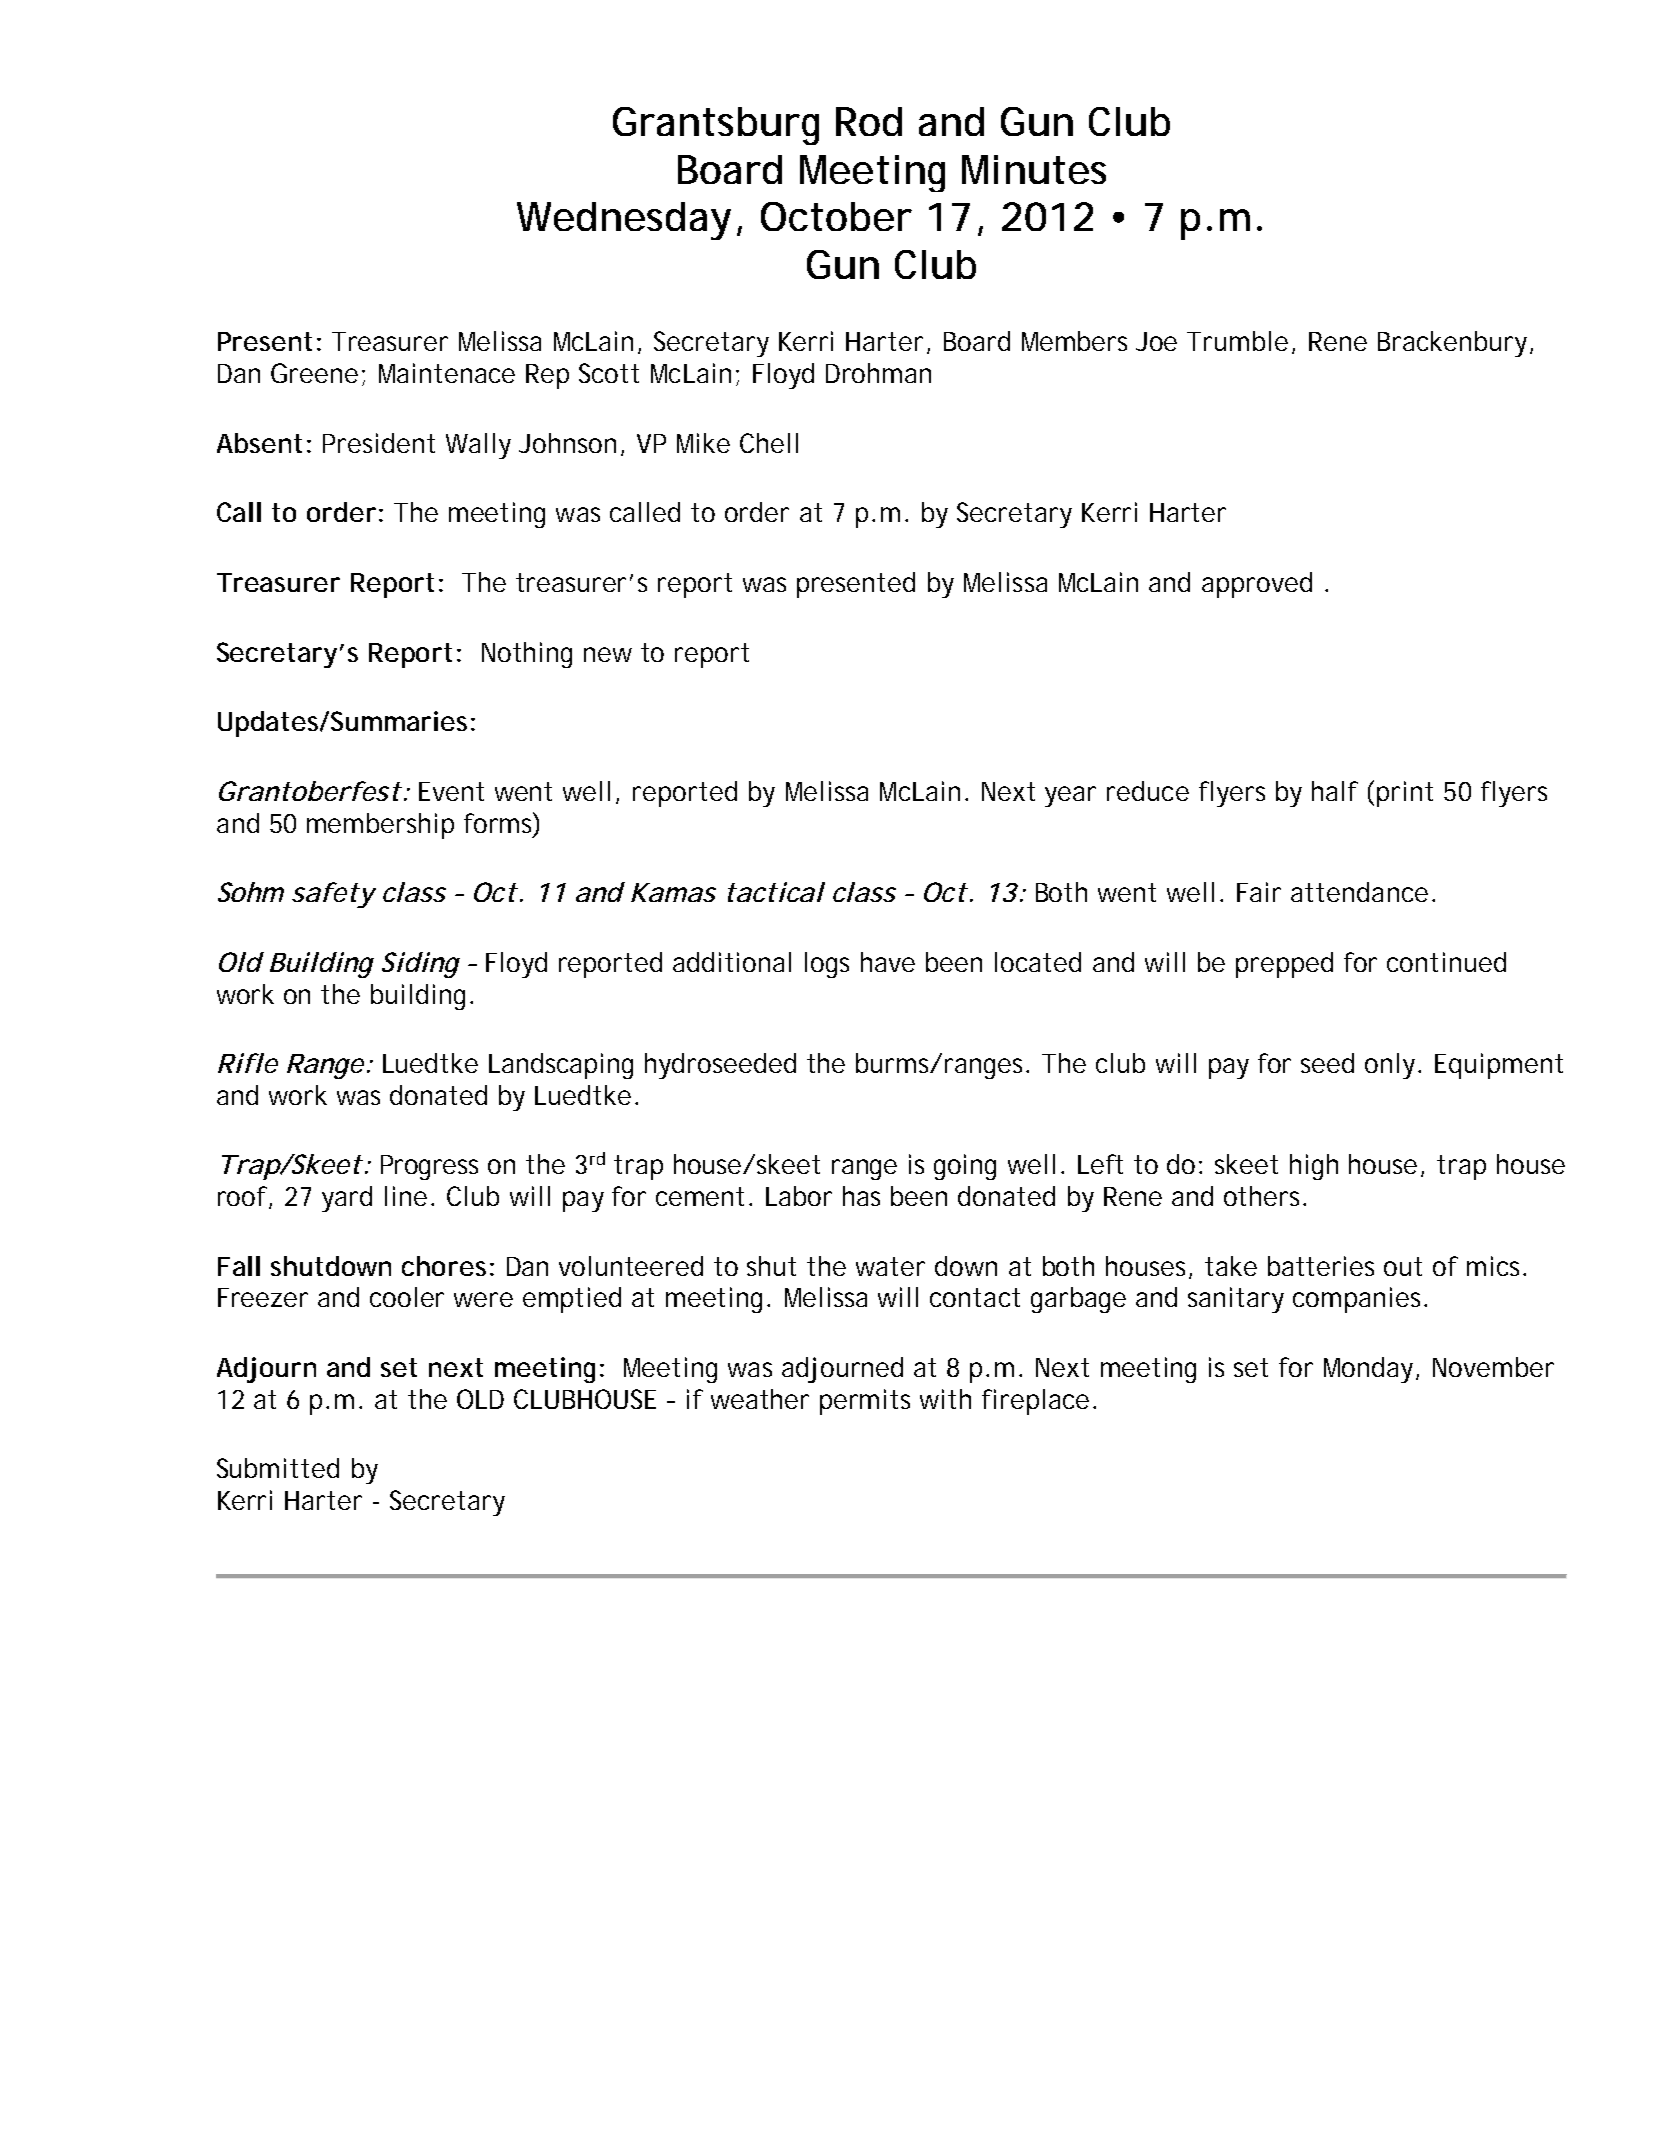 The width and height of the image is (1665, 2155). What do you see at coordinates (624, 221) in the image?
I see `Wednesday` at bounding box center [624, 221].
